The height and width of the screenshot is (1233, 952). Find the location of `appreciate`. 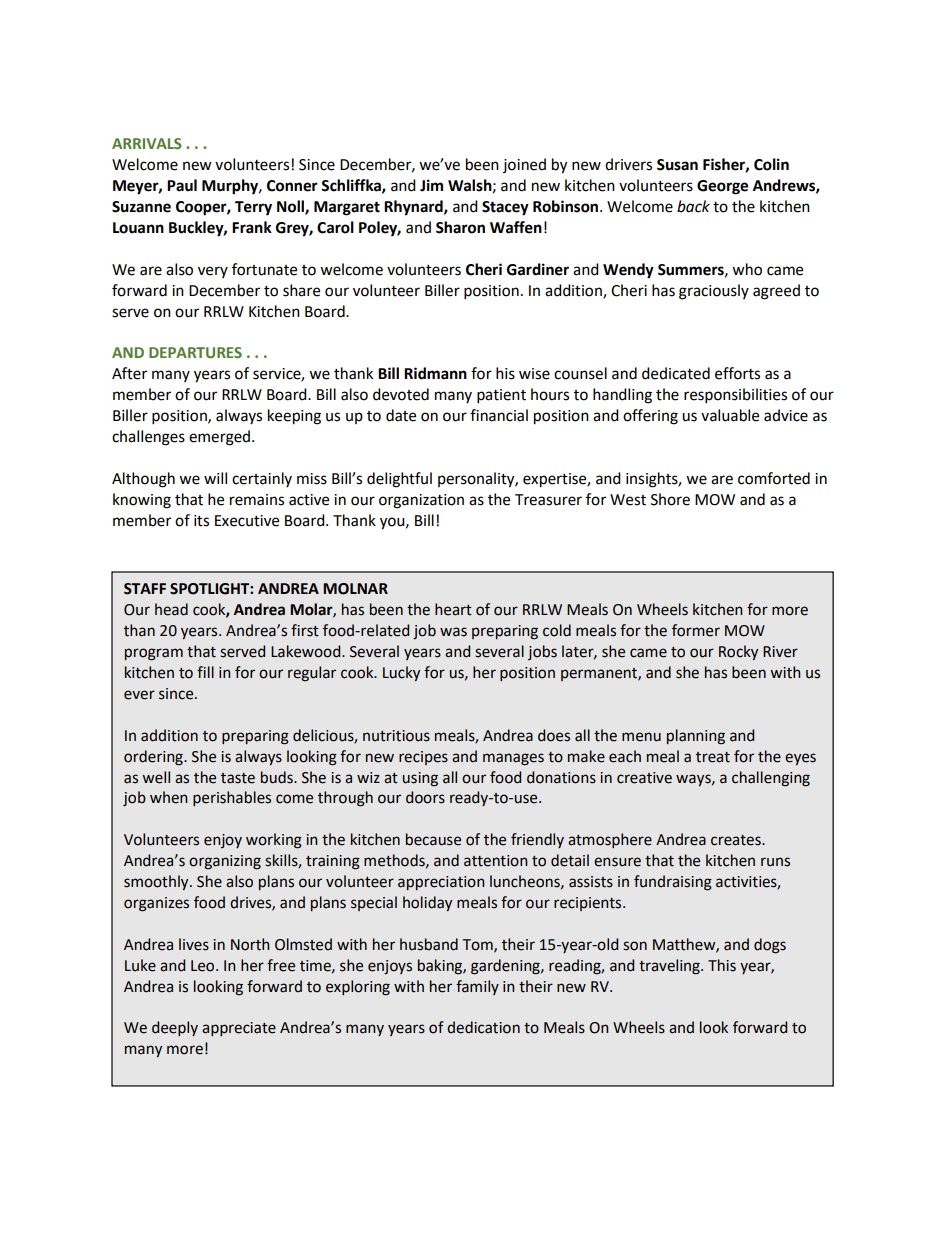

appreciate is located at coordinates (239, 1029).
